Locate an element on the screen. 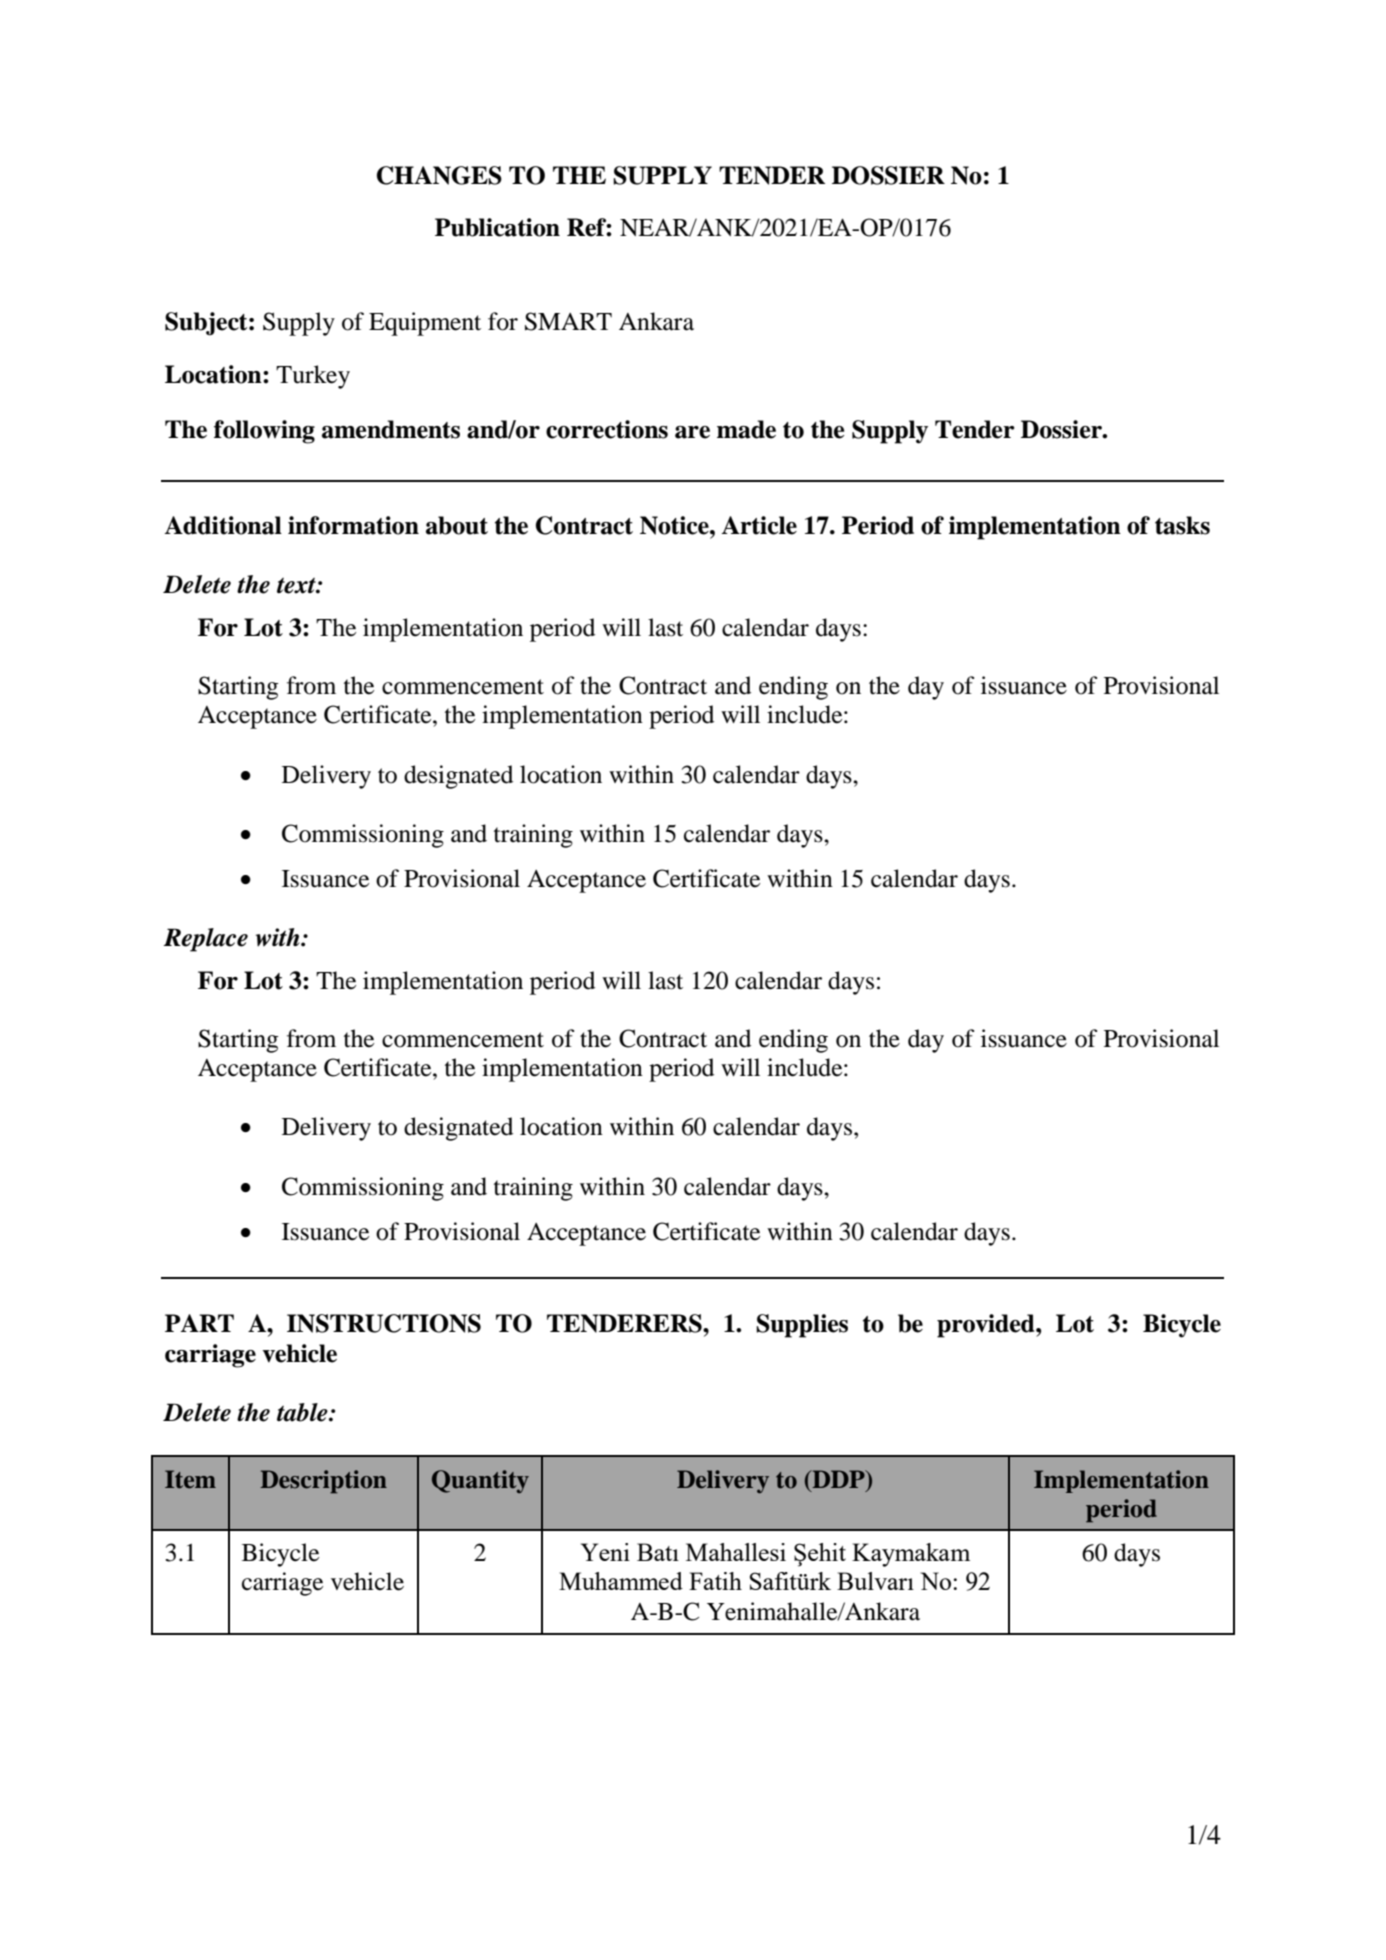  provided is located at coordinates (987, 1326).
